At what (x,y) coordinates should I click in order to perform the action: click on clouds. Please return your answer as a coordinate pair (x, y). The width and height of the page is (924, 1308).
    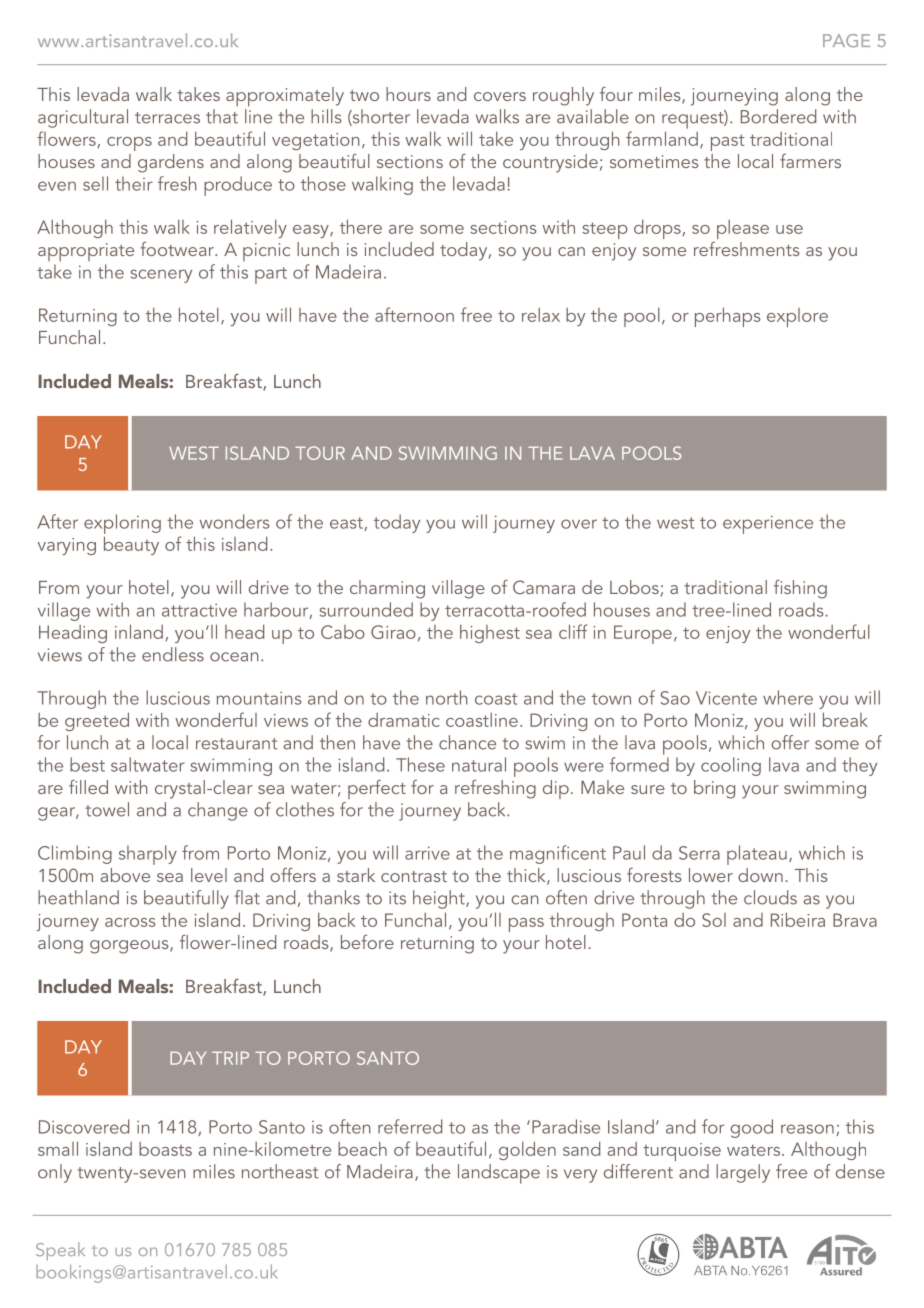
    Looking at the image, I should click on (770, 897).
